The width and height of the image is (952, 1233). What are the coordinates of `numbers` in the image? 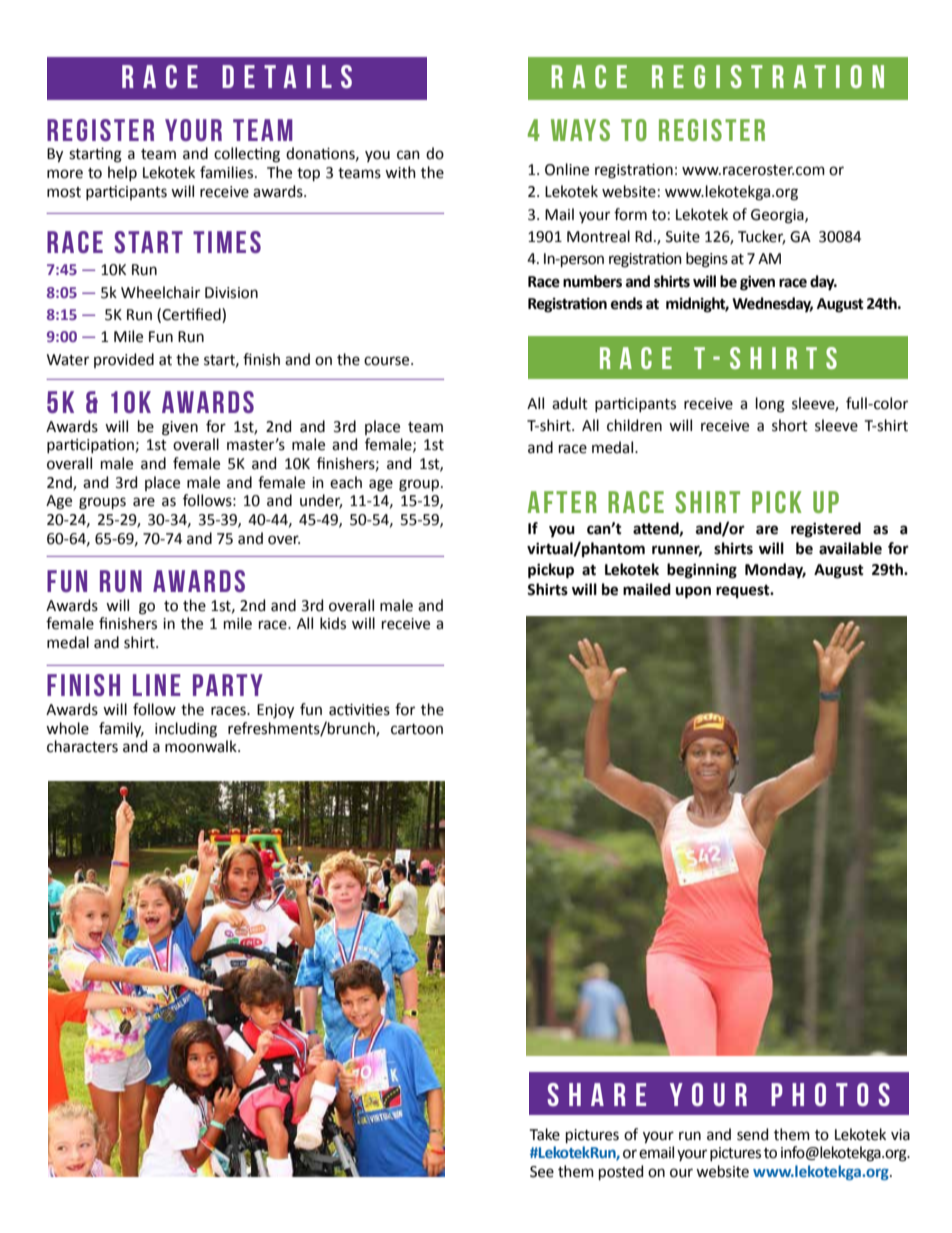 It's located at (592, 281).
